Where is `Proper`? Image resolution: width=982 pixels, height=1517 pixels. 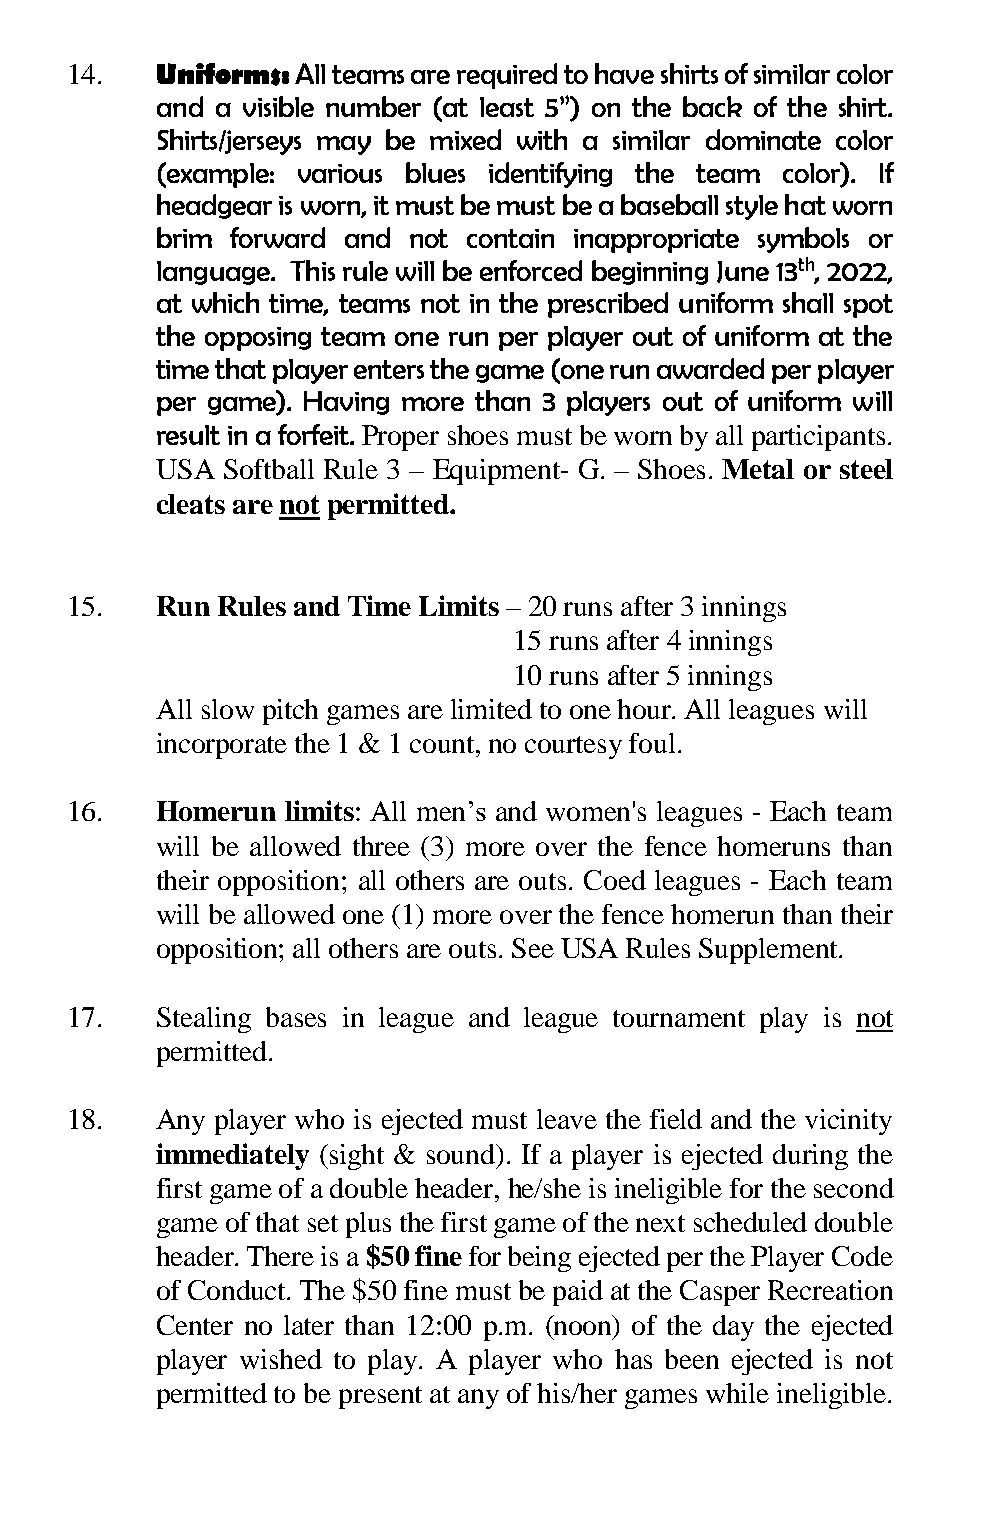 Proper is located at coordinates (400, 438).
